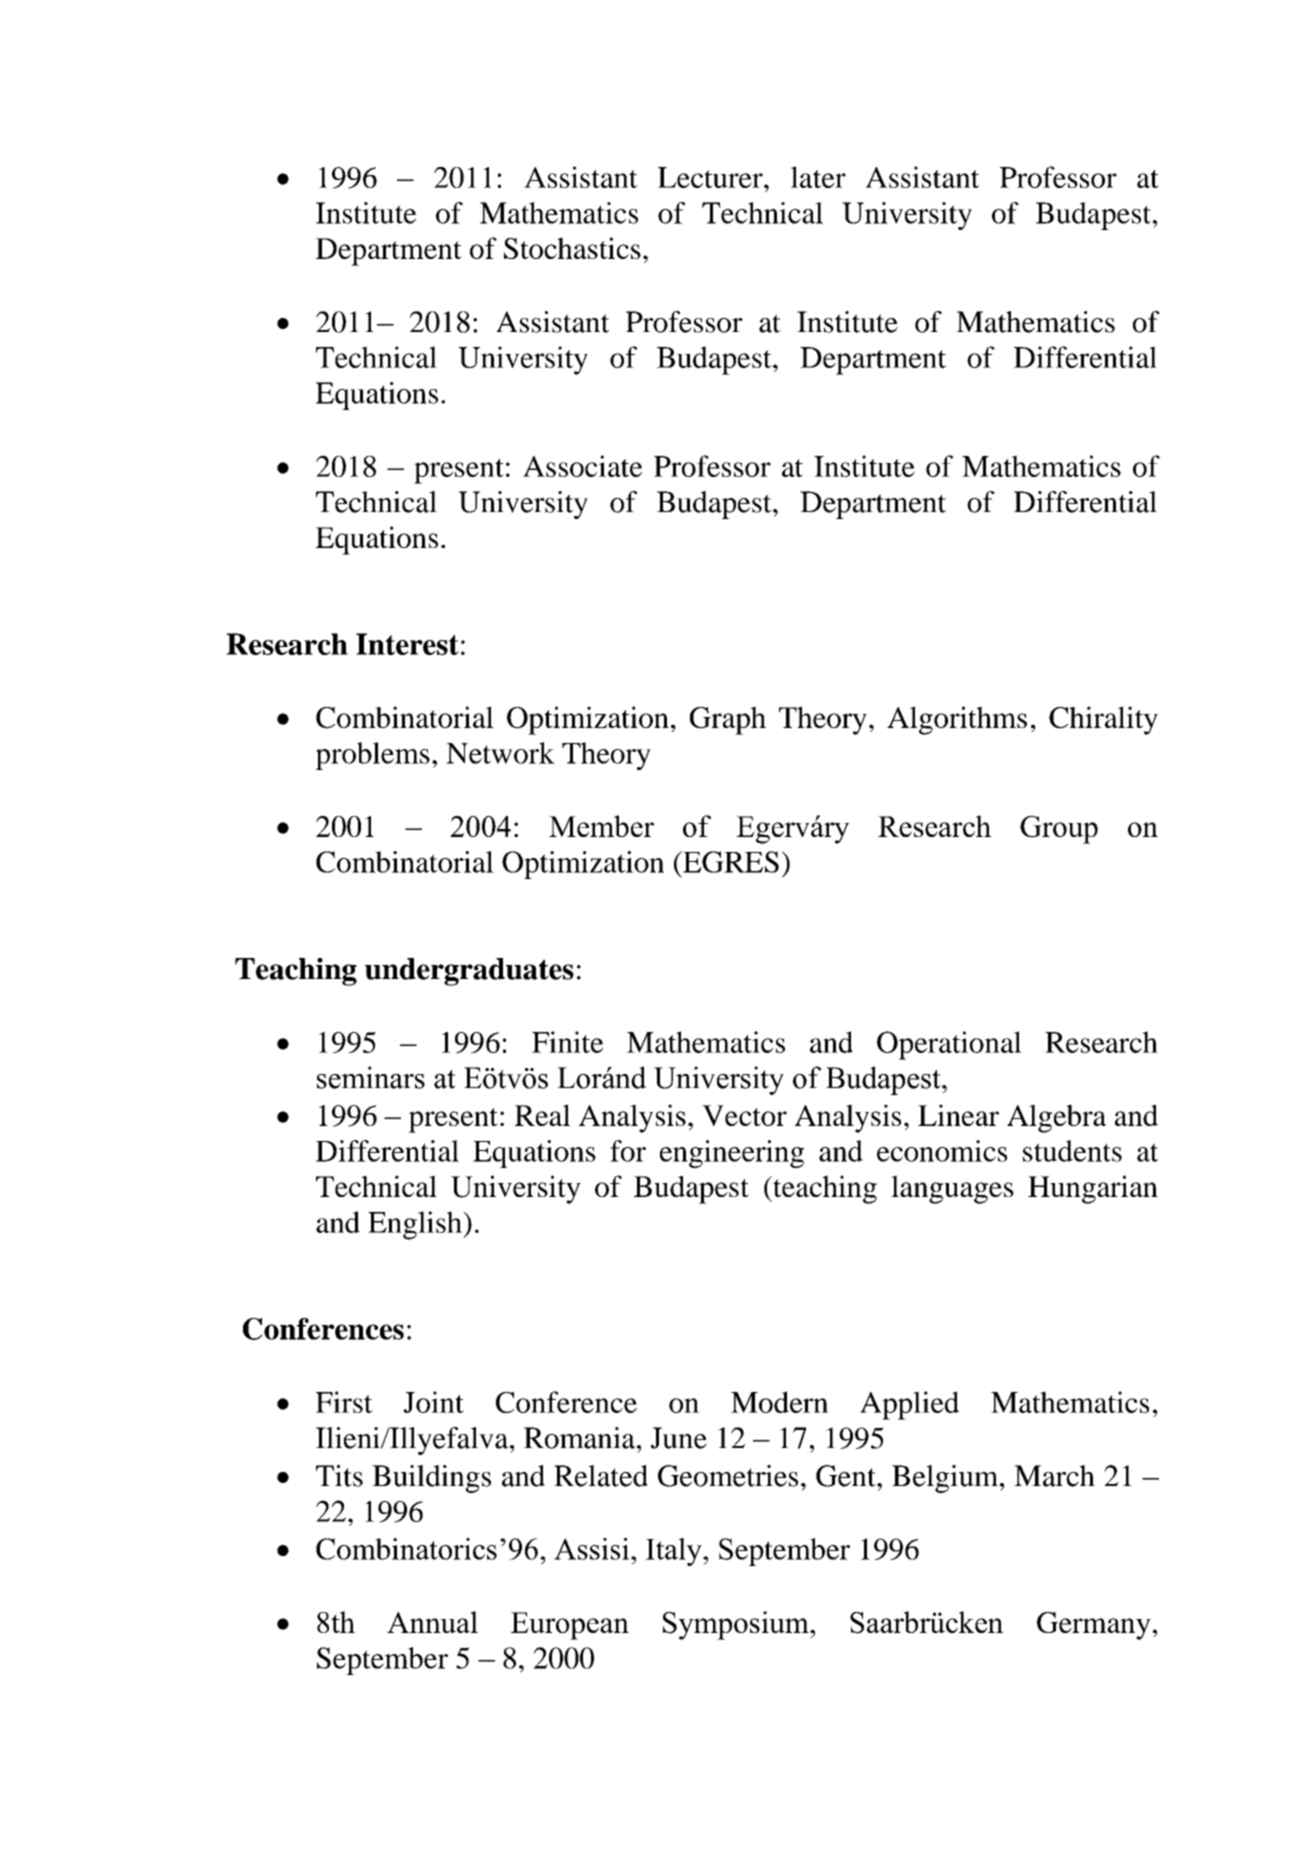 This screenshot has height=1860, width=1315. Describe the element at coordinates (728, 720) in the screenshot. I see `Graph` at that location.
